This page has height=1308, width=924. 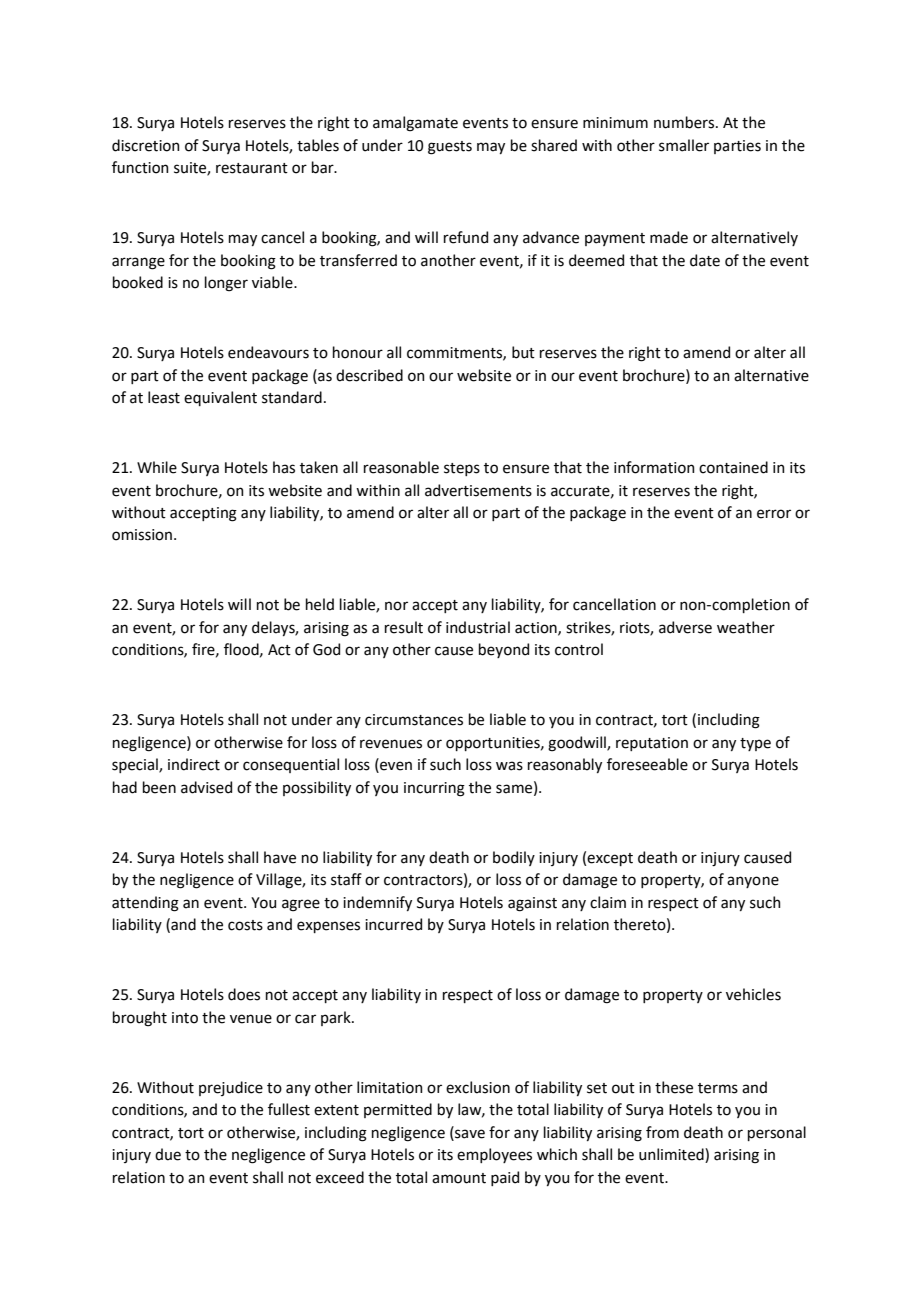 I want to click on While, so click(x=157, y=467).
